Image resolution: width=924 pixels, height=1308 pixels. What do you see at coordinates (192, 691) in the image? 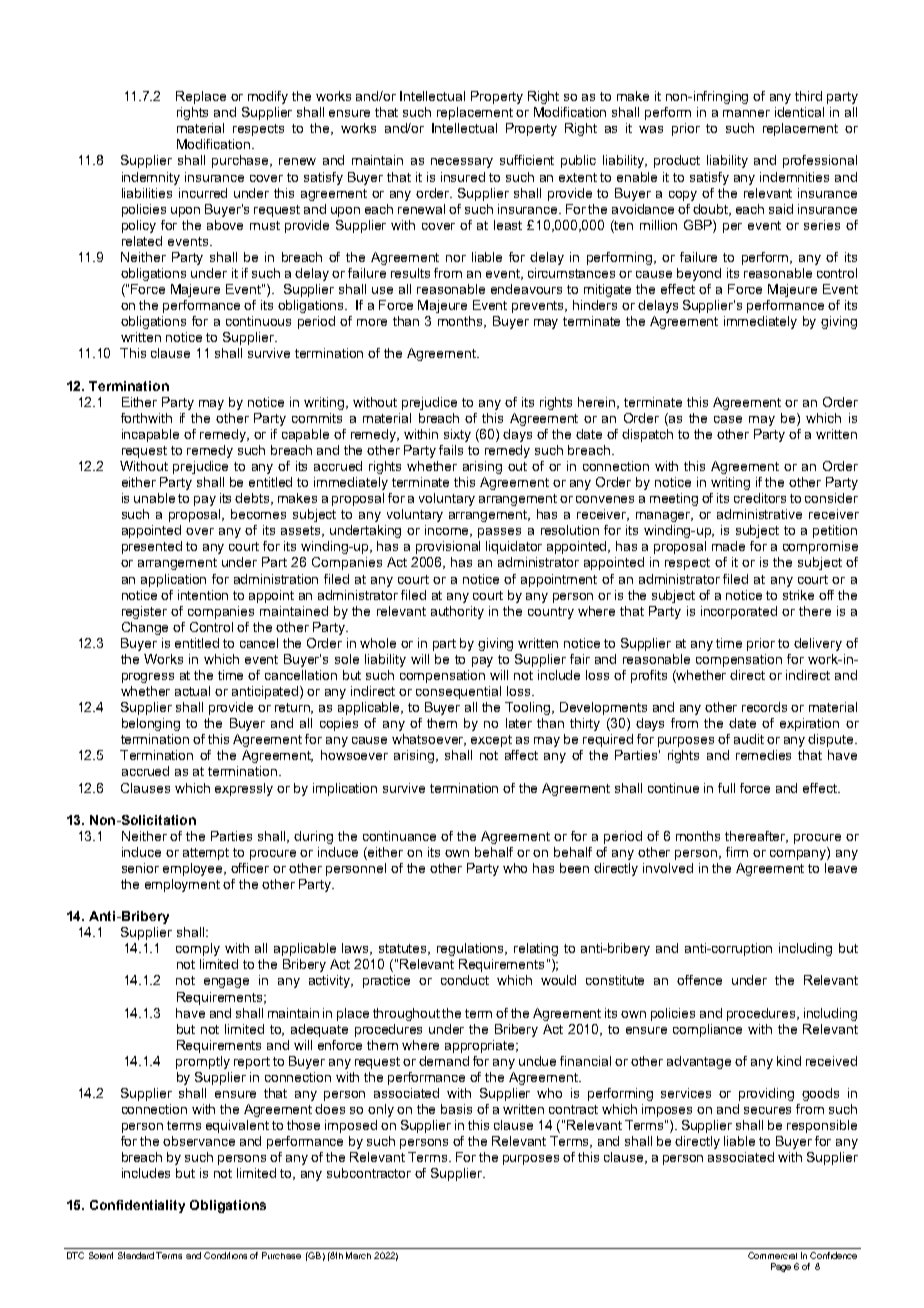
I see `actual` at bounding box center [192, 691].
